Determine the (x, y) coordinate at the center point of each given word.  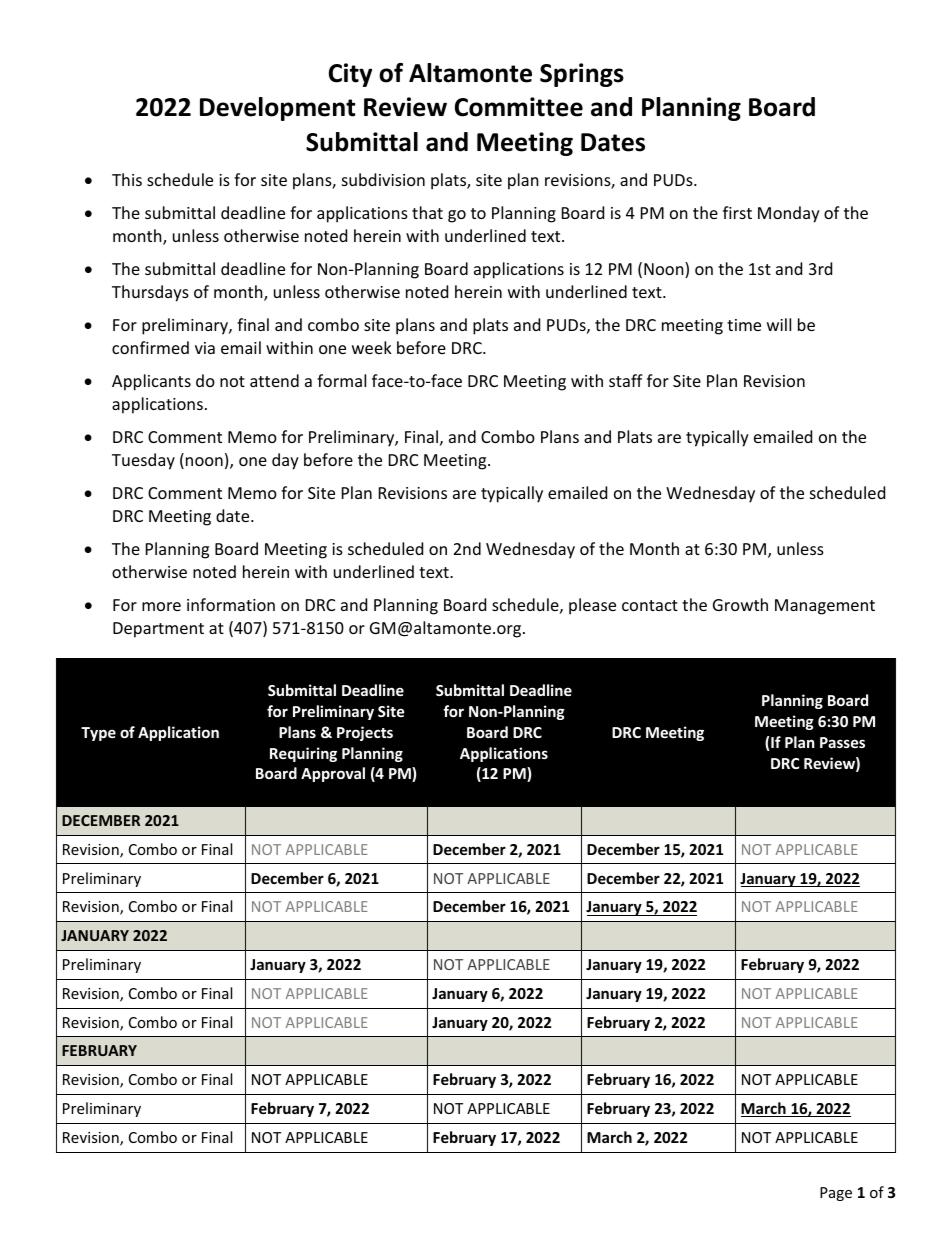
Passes (842, 742)
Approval (333, 774)
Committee (519, 107)
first (737, 212)
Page (836, 1194)
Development (277, 109)
